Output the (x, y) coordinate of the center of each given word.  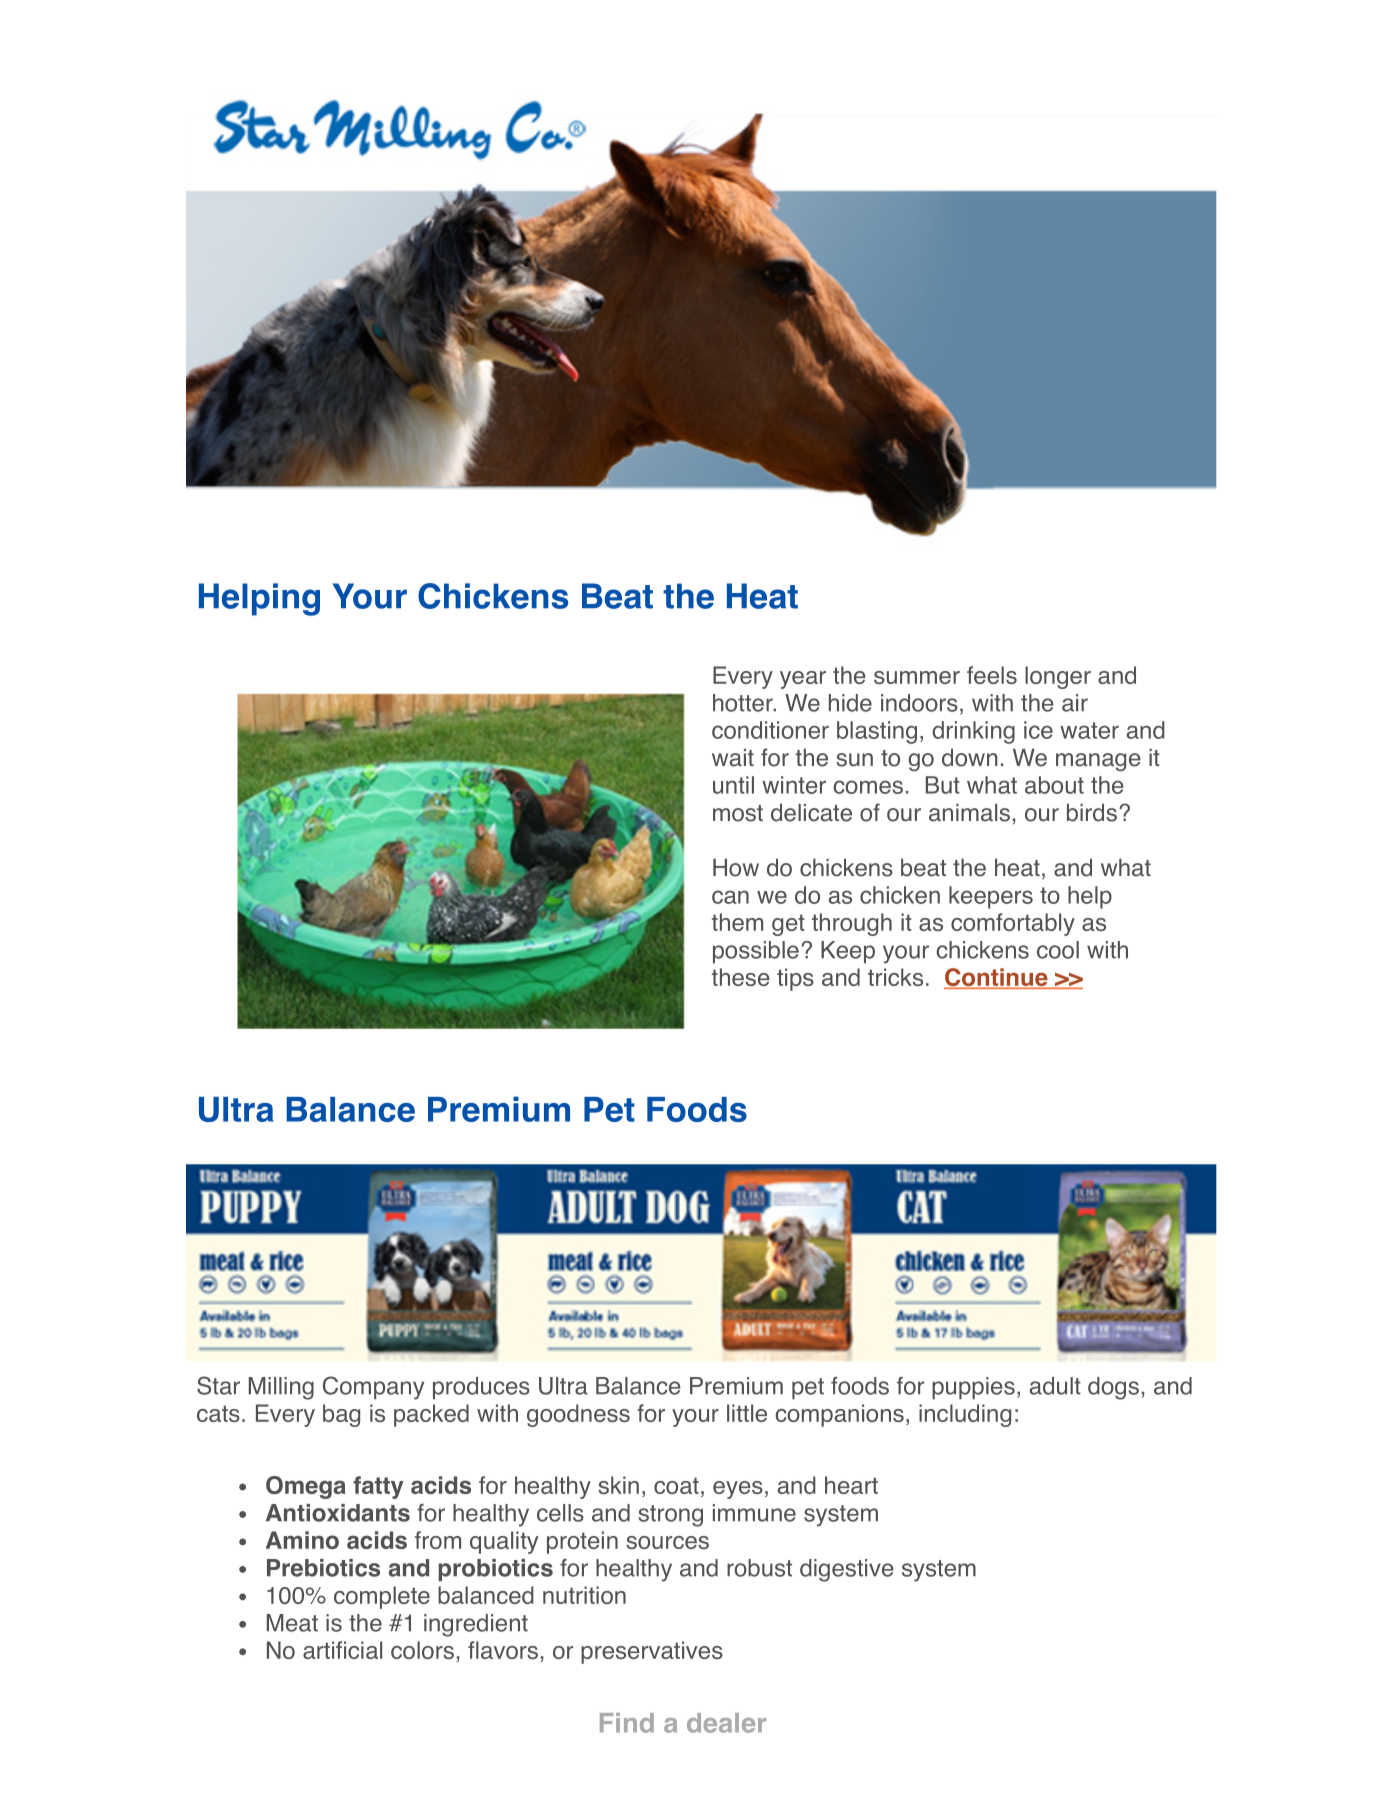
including (965, 1415)
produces (481, 1388)
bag (341, 1415)
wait (733, 758)
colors (422, 1650)
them (737, 922)
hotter (744, 703)
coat (676, 1485)
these (741, 977)
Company (373, 1388)
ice (1038, 730)
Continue (997, 978)
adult (1055, 1386)
